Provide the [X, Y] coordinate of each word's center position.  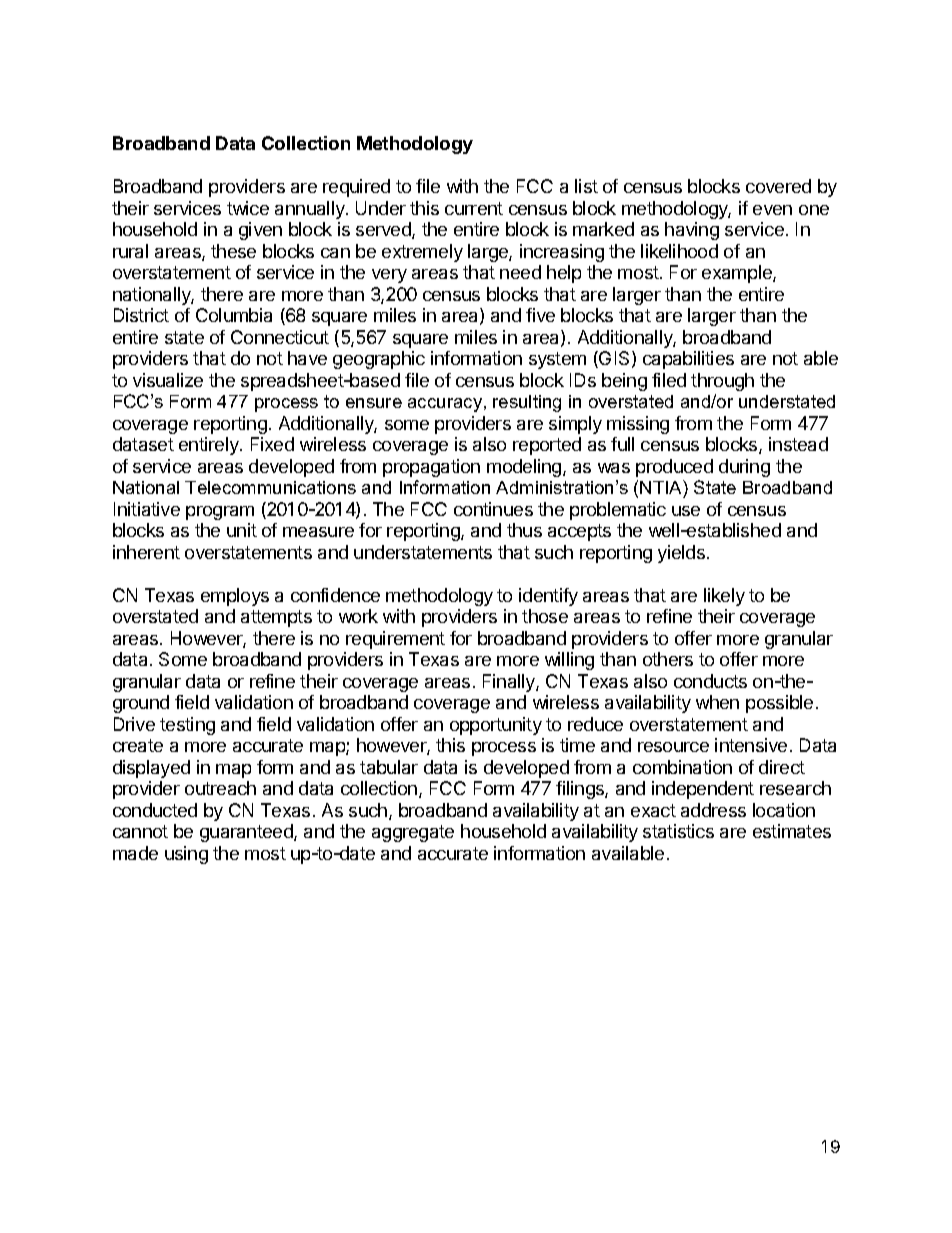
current [474, 208]
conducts [710, 681]
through [722, 382]
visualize [168, 380]
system [557, 360]
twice [248, 208]
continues [493, 509]
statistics [678, 831]
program [220, 513]
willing [569, 661]
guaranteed [247, 833]
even [772, 210]
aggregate [413, 833]
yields [681, 554]
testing [187, 726]
